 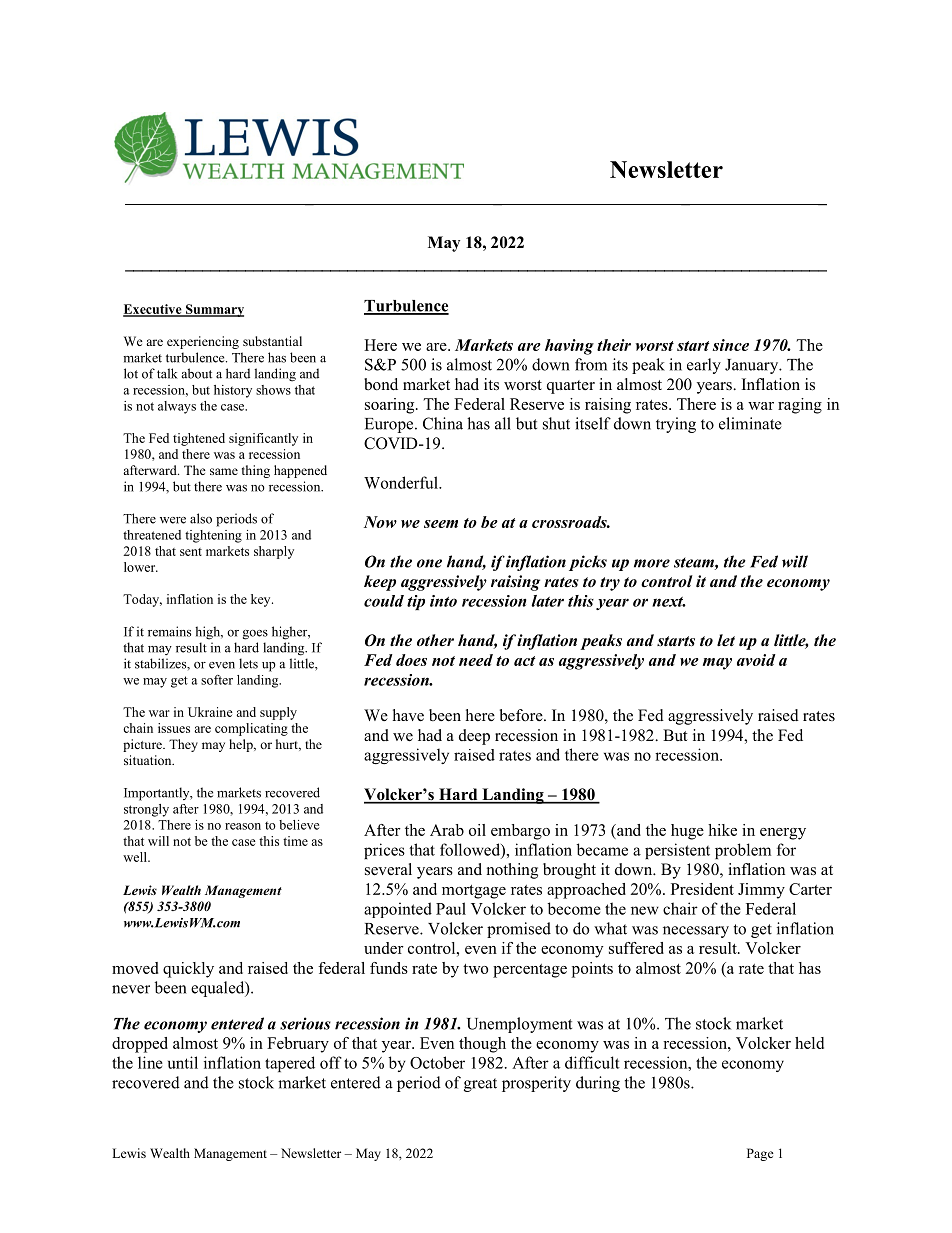 I want to click on next, so click(x=669, y=602).
